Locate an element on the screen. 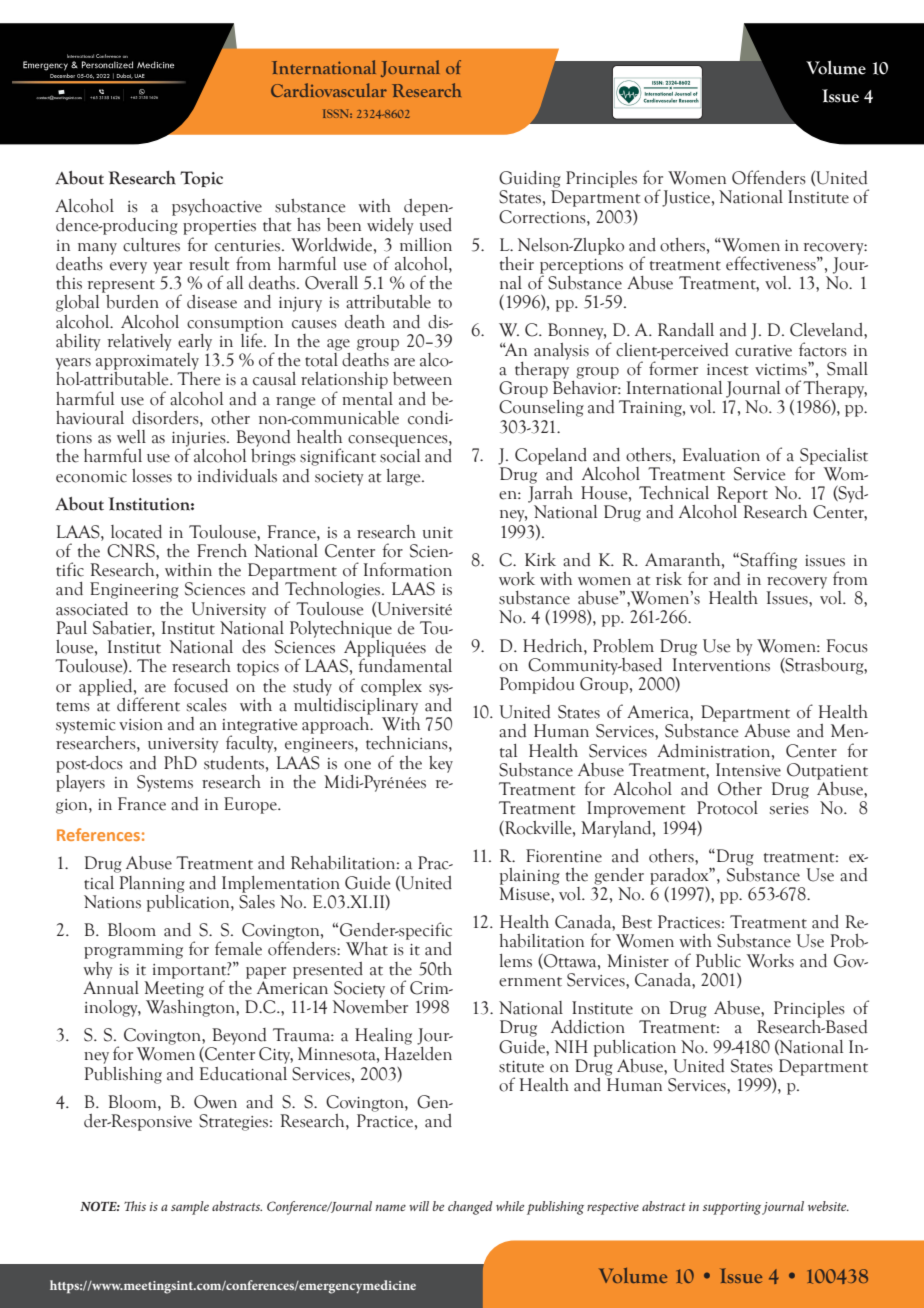 Image resolution: width=924 pixels, height=1308 pixels. sample is located at coordinates (190, 1208).
